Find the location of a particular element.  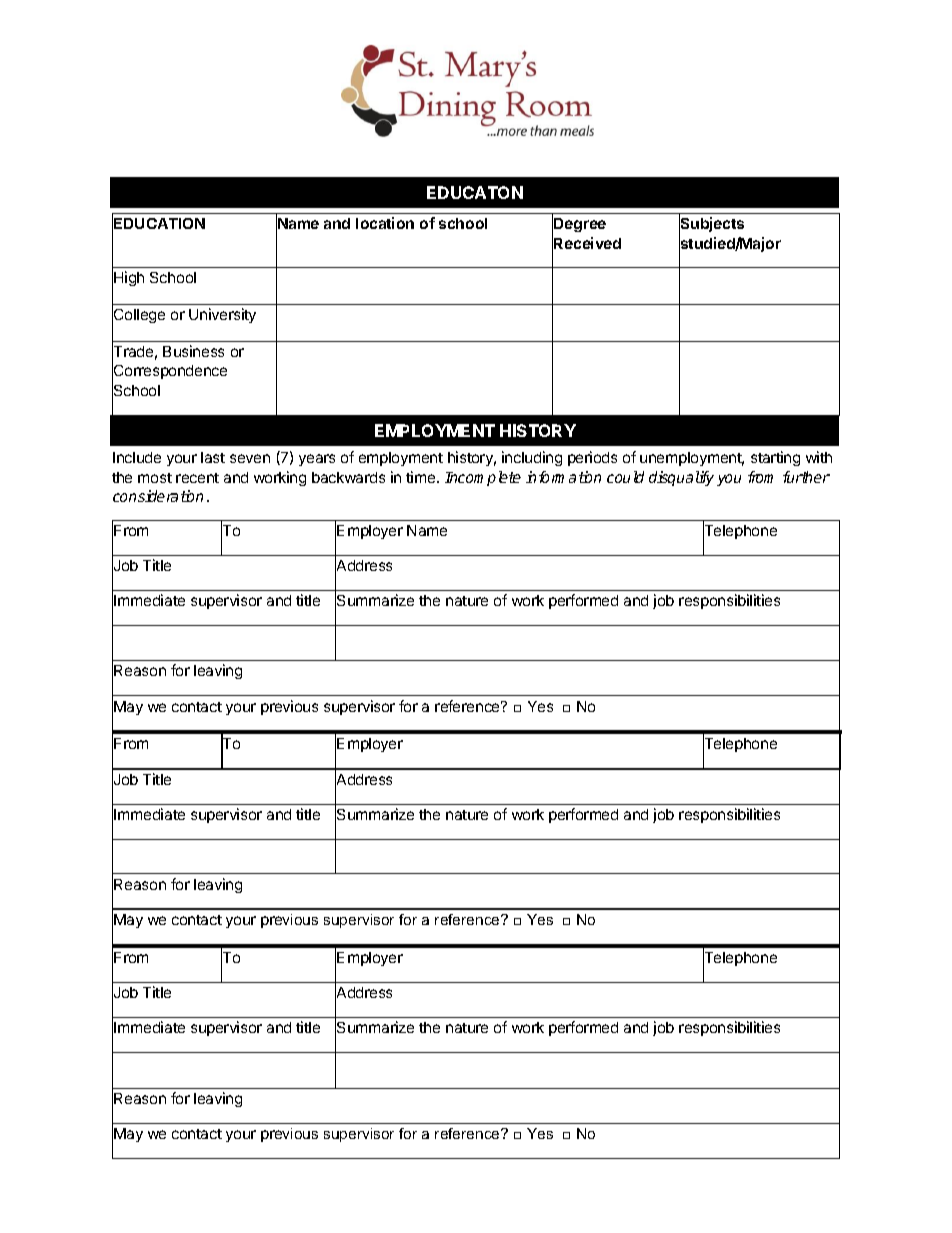

Incomplete is located at coordinates (483, 478).
